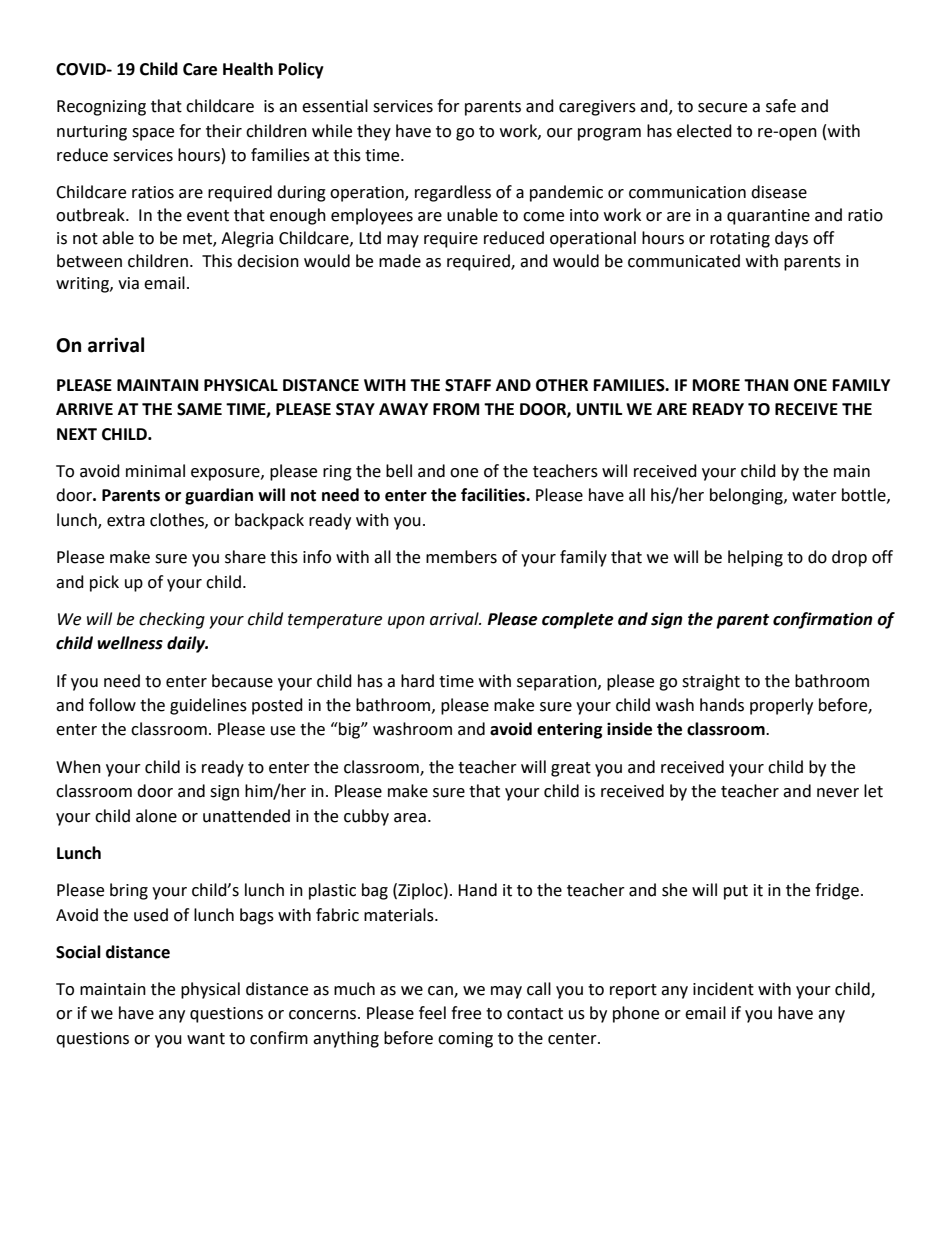  Describe the element at coordinates (128, 283) in the screenshot. I see `via` at that location.
